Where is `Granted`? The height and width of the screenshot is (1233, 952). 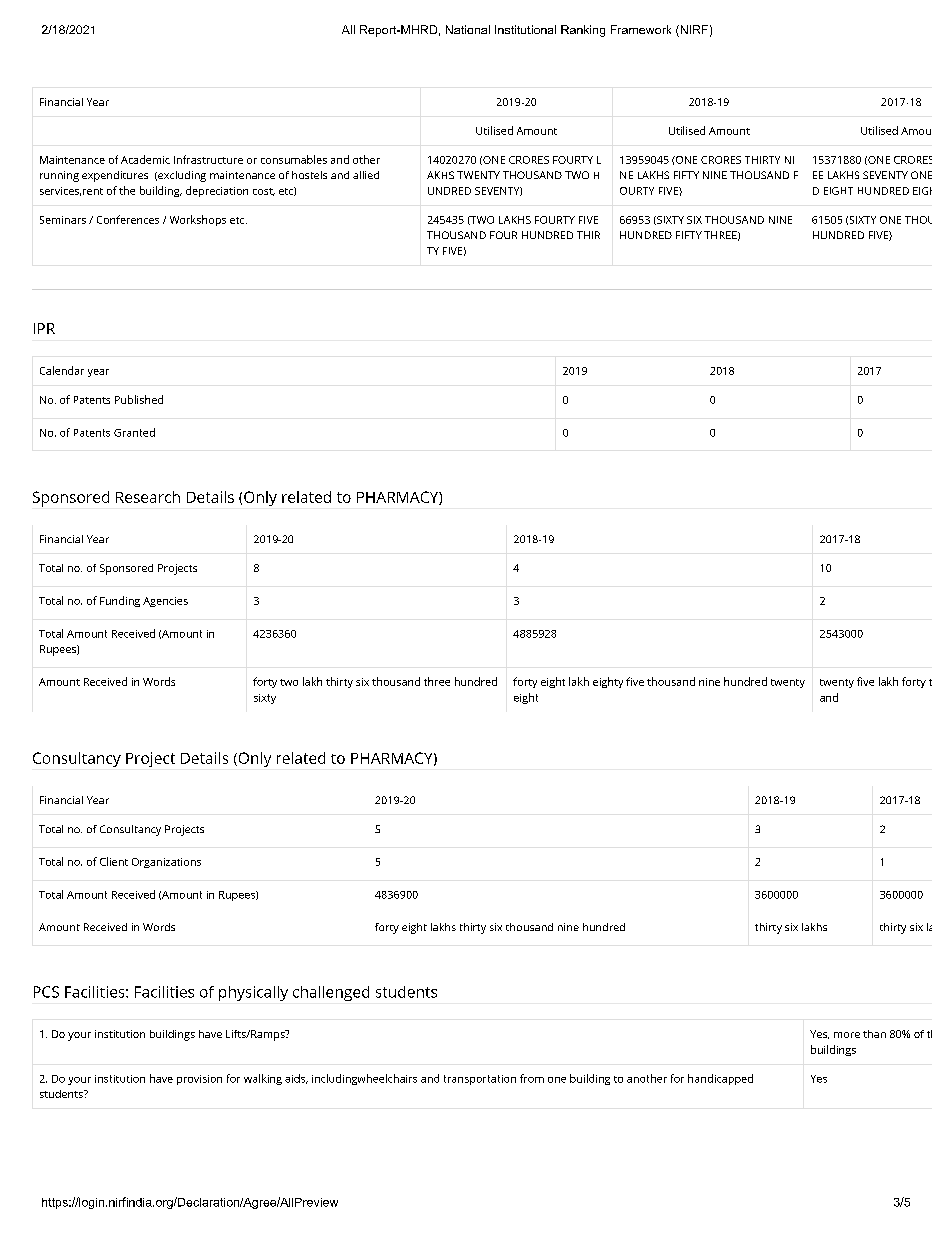 Granted is located at coordinates (134, 432).
